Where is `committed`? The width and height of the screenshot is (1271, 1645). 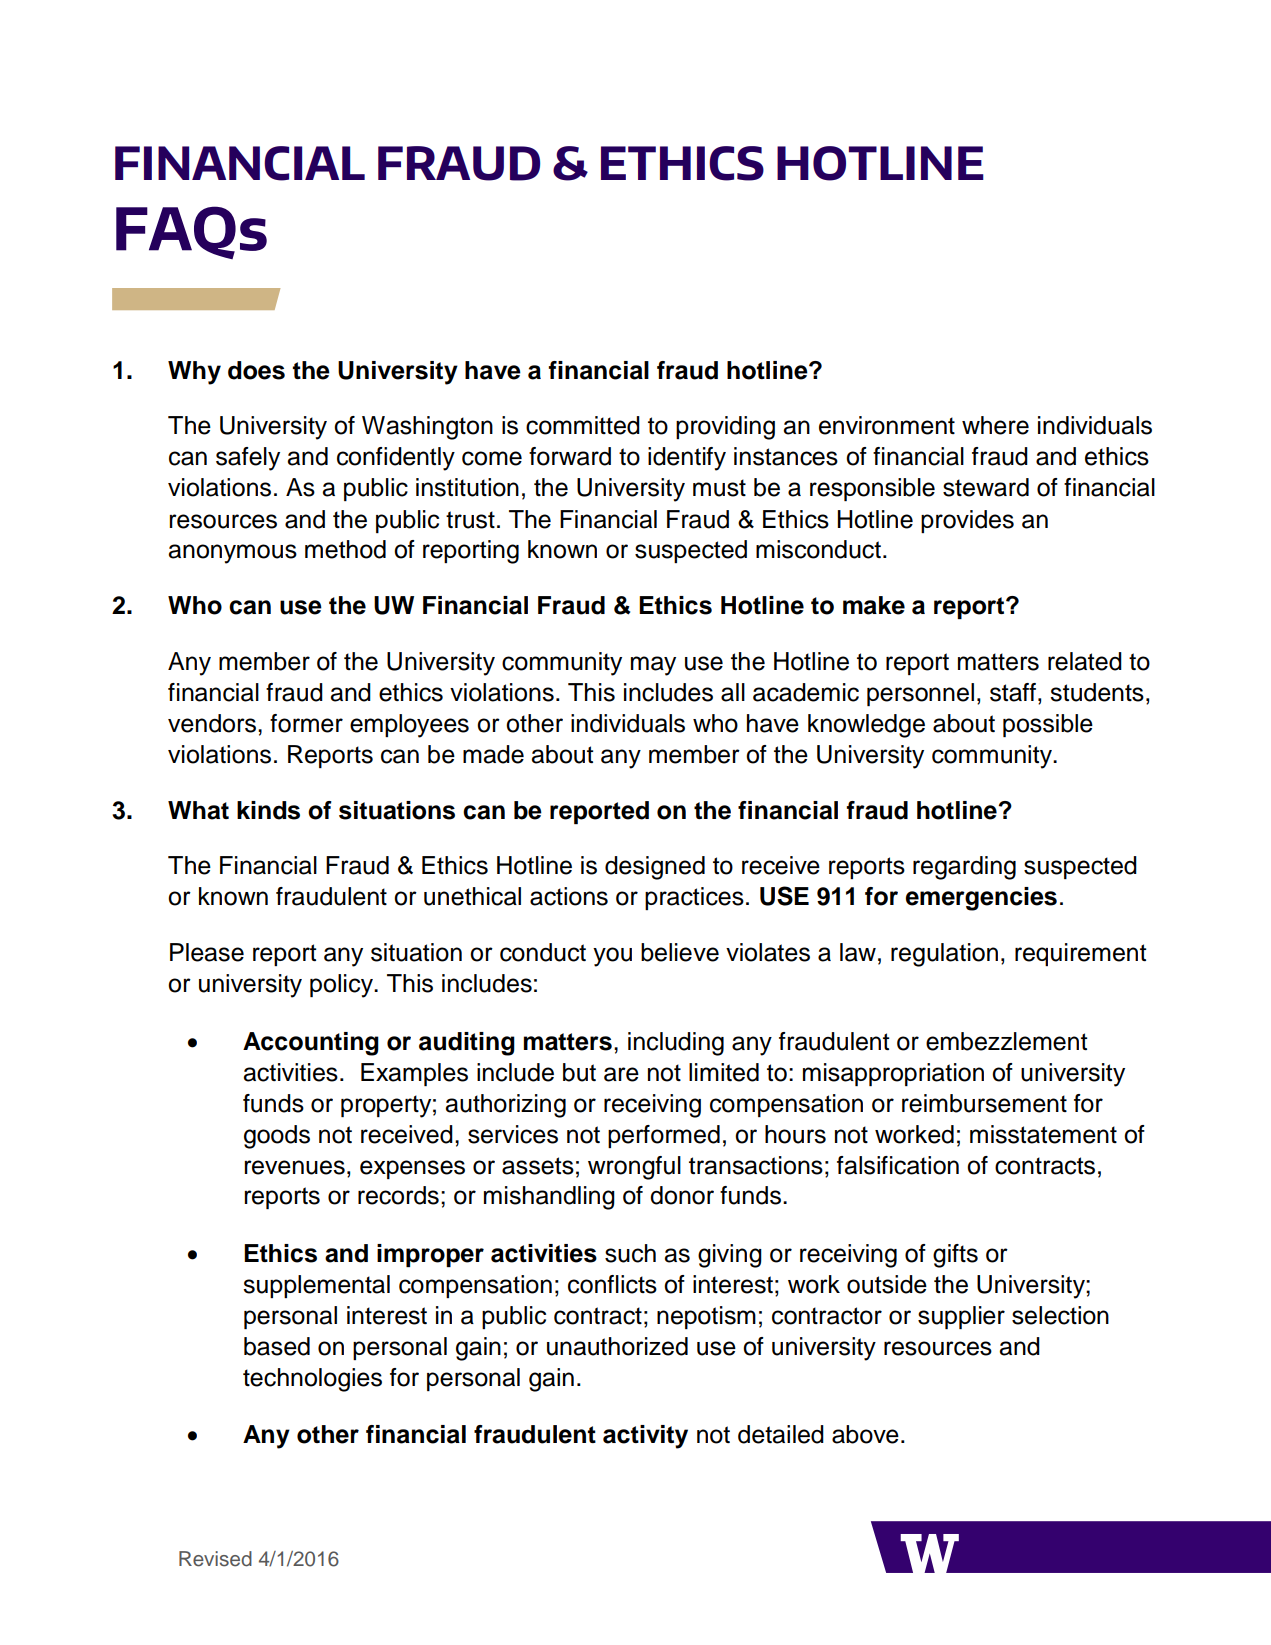
committed is located at coordinates (583, 425).
